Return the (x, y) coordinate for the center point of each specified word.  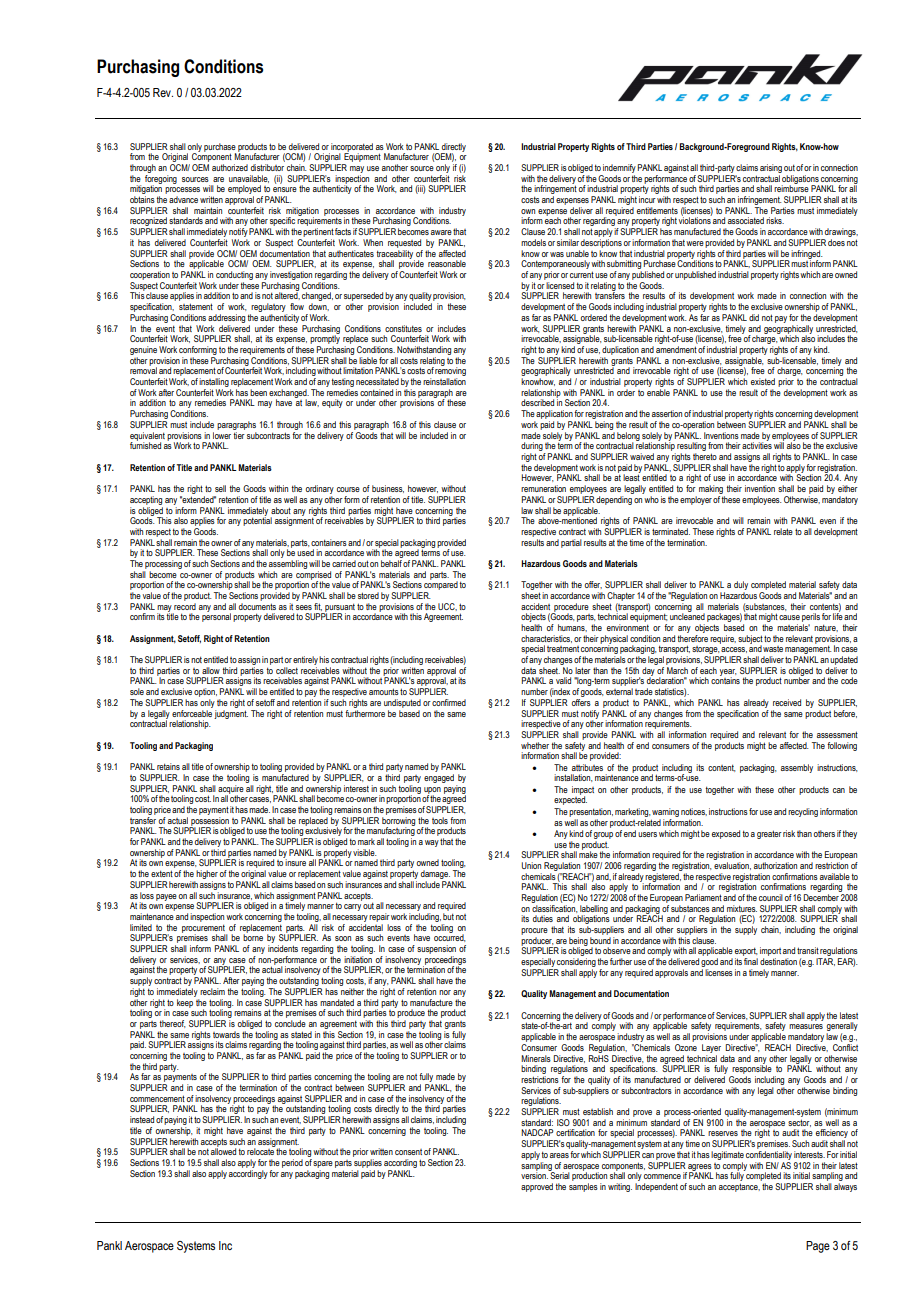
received (787, 702)
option (205, 694)
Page (818, 1247)
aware (441, 232)
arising (771, 170)
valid (563, 680)
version (534, 1174)
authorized (230, 167)
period (292, 1163)
